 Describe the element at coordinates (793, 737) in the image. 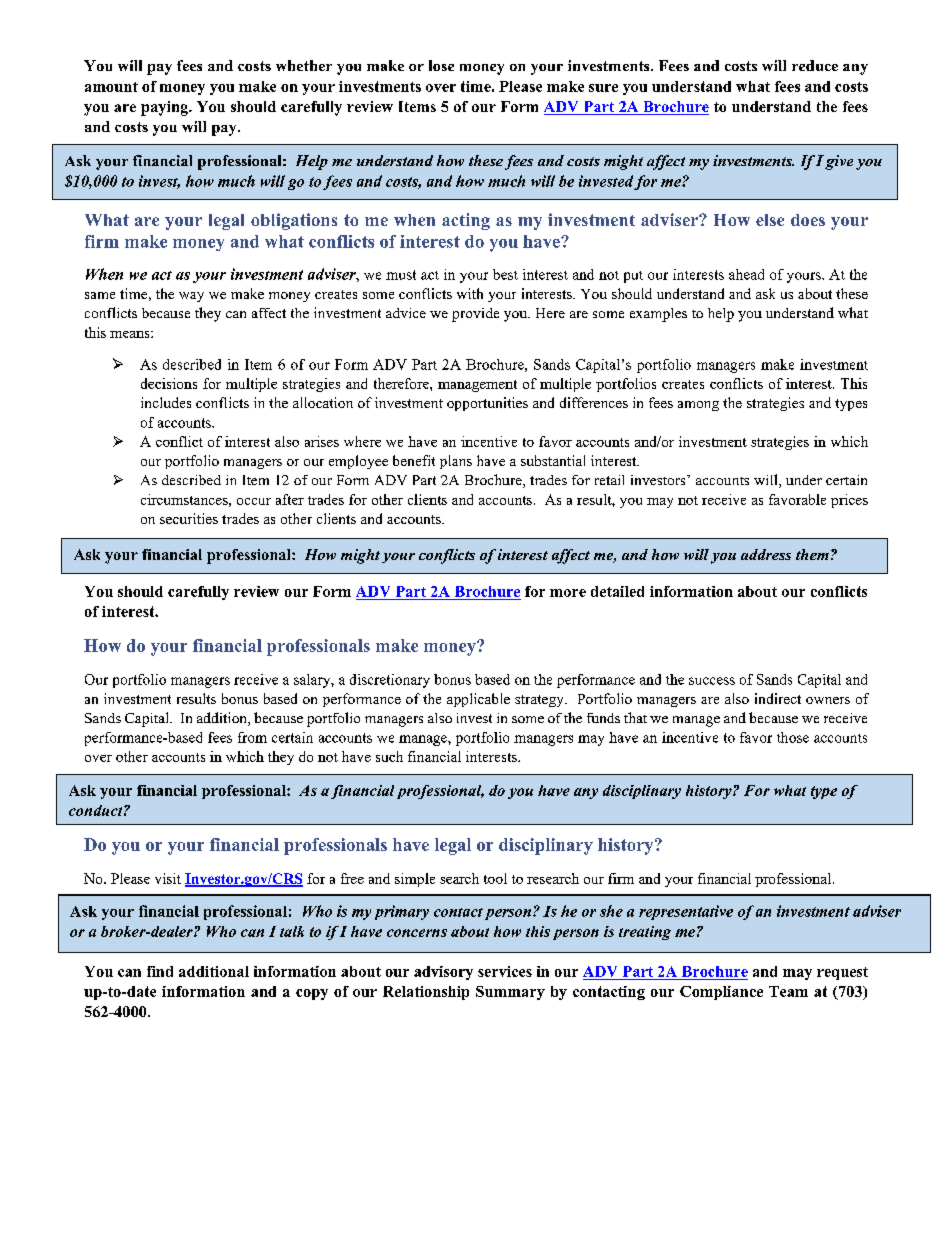

I see `those` at that location.
